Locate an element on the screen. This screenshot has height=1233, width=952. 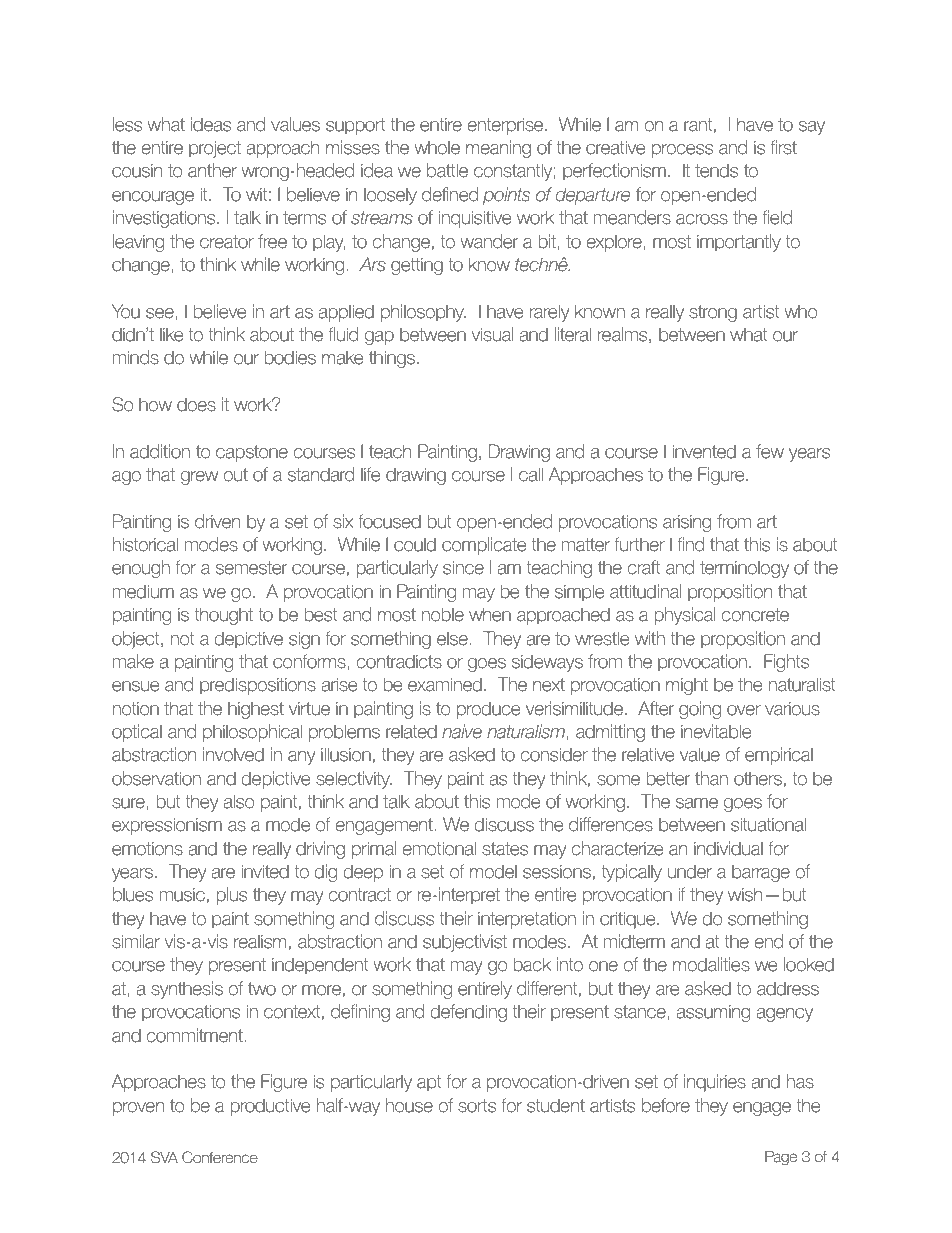
else is located at coordinates (452, 638).
